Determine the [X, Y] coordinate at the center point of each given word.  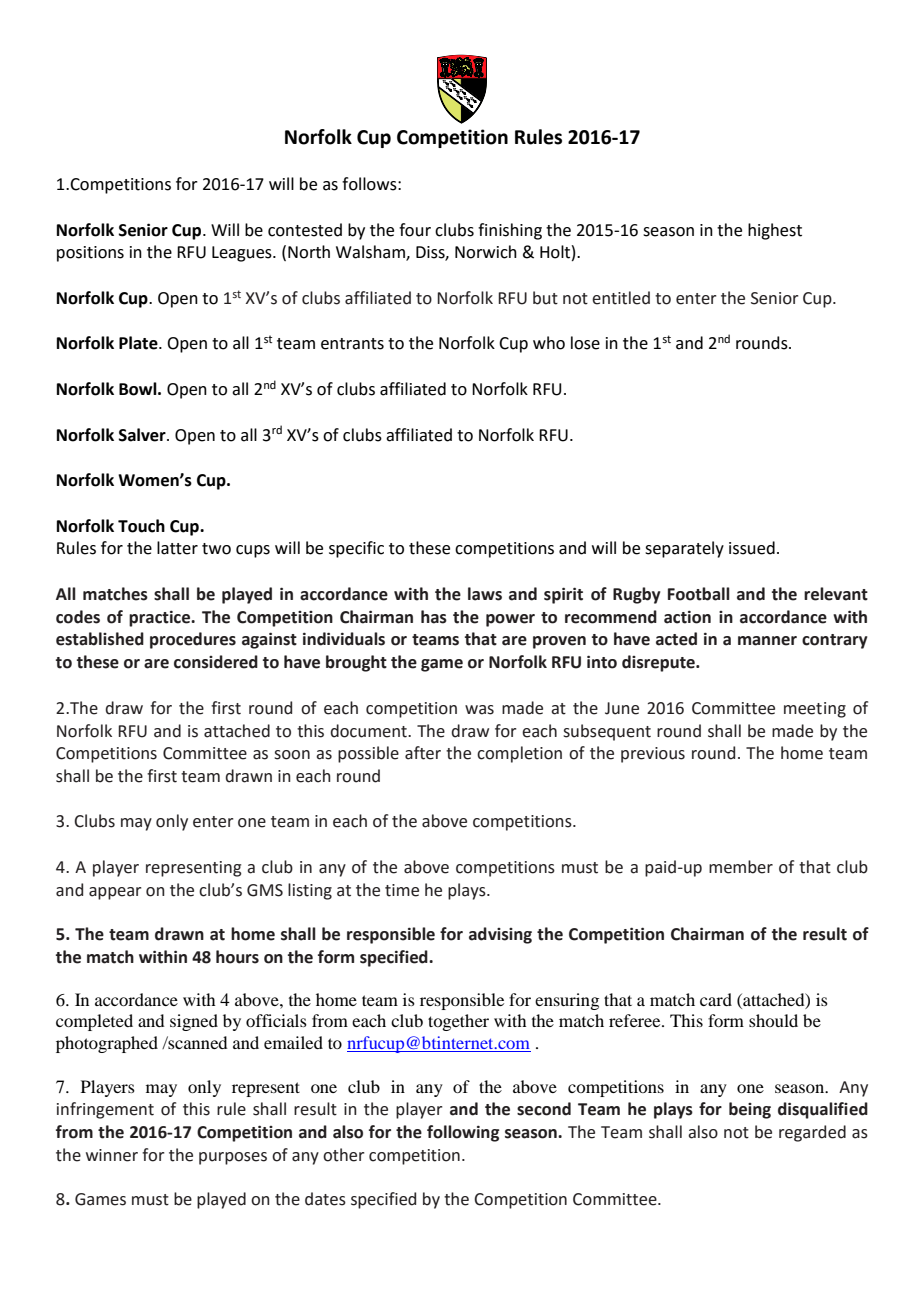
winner [112, 1155]
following [463, 1133]
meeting [815, 710]
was [479, 710]
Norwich [486, 252]
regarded [812, 1133]
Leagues [243, 254]
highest [775, 231]
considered [216, 662]
